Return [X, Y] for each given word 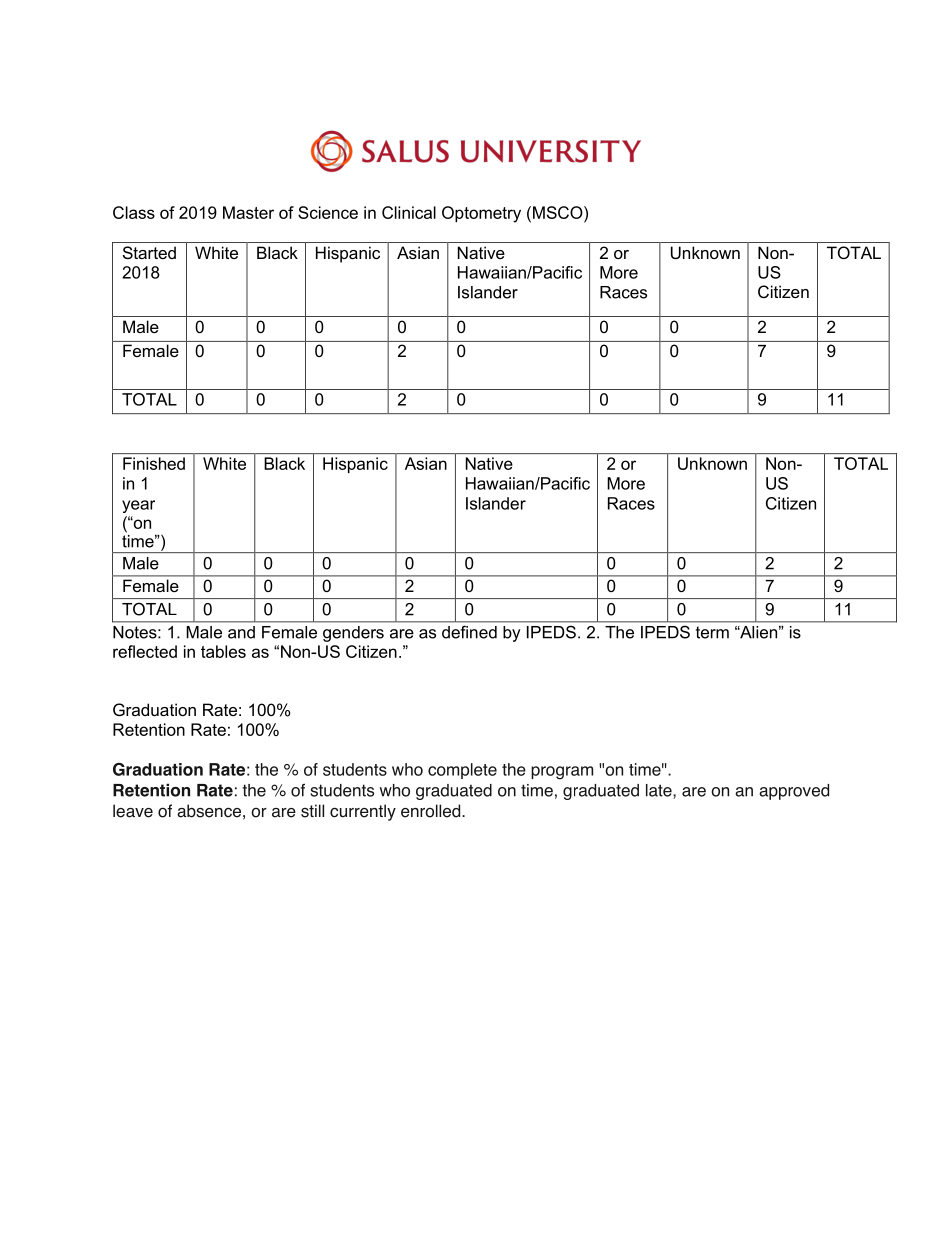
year [138, 506]
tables [223, 651]
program [562, 773]
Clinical [409, 212]
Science [328, 212]
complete [462, 771]
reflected [145, 651]
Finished [154, 463]
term [712, 632]
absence [209, 811]
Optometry [481, 214]
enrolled [432, 811]
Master [248, 212]
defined [469, 632]
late [660, 791]
